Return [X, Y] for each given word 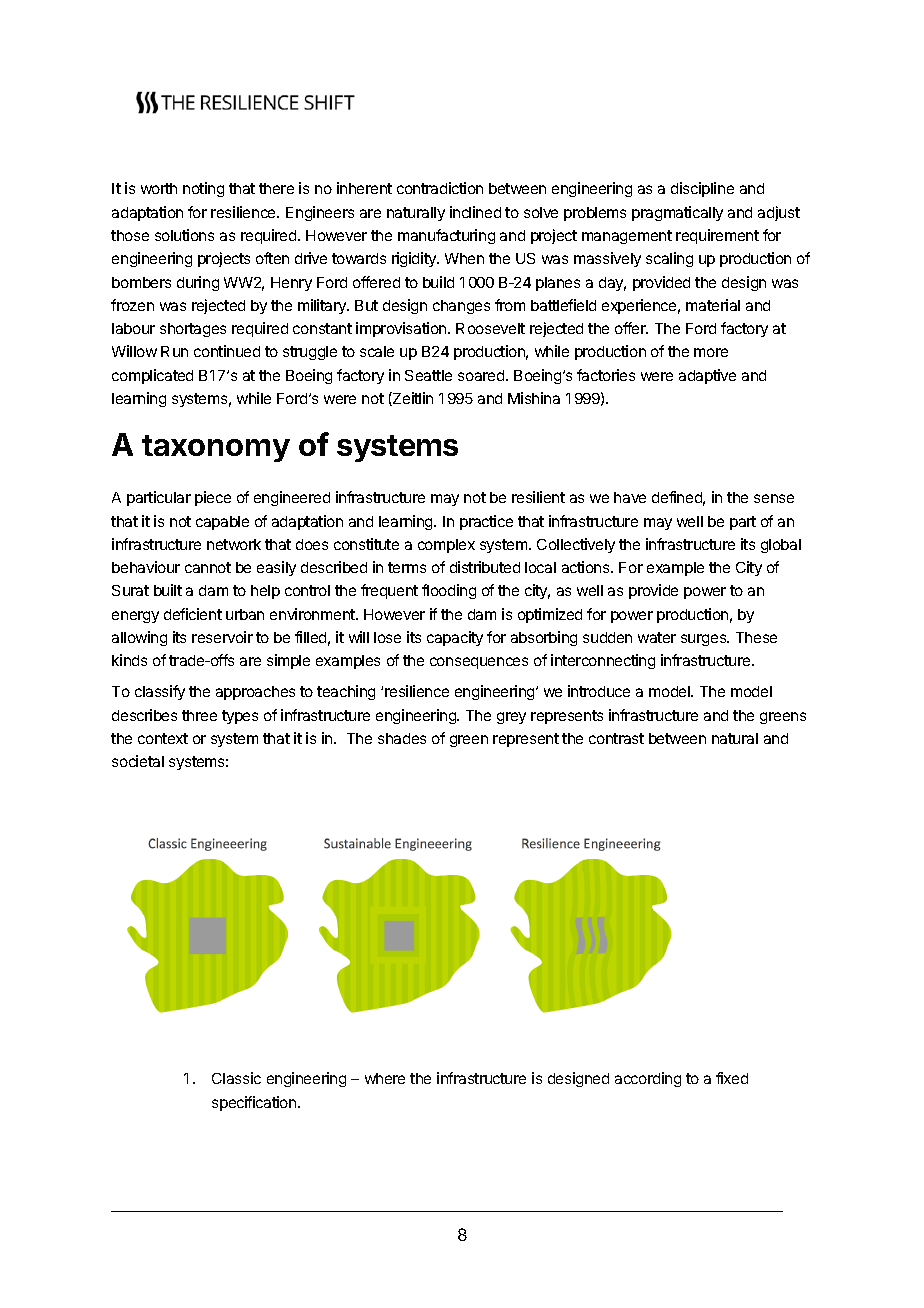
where [385, 1078]
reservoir [222, 637]
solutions [184, 235]
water [657, 637]
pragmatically [677, 213]
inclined [475, 212]
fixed [732, 1078]
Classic [236, 1078]
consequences [479, 663]
